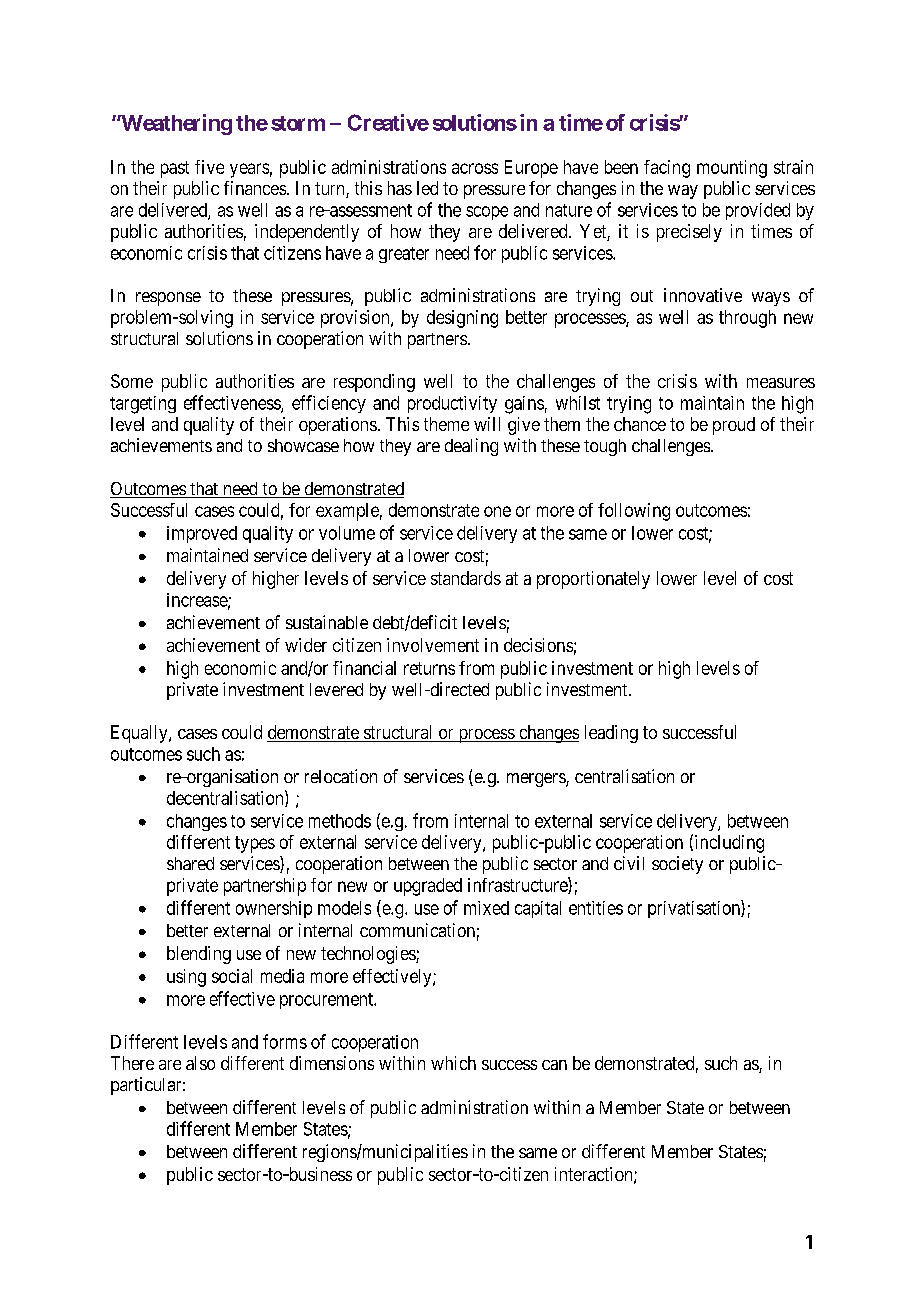 The height and width of the screenshot is (1308, 924). I want to click on leading, so click(611, 734).
